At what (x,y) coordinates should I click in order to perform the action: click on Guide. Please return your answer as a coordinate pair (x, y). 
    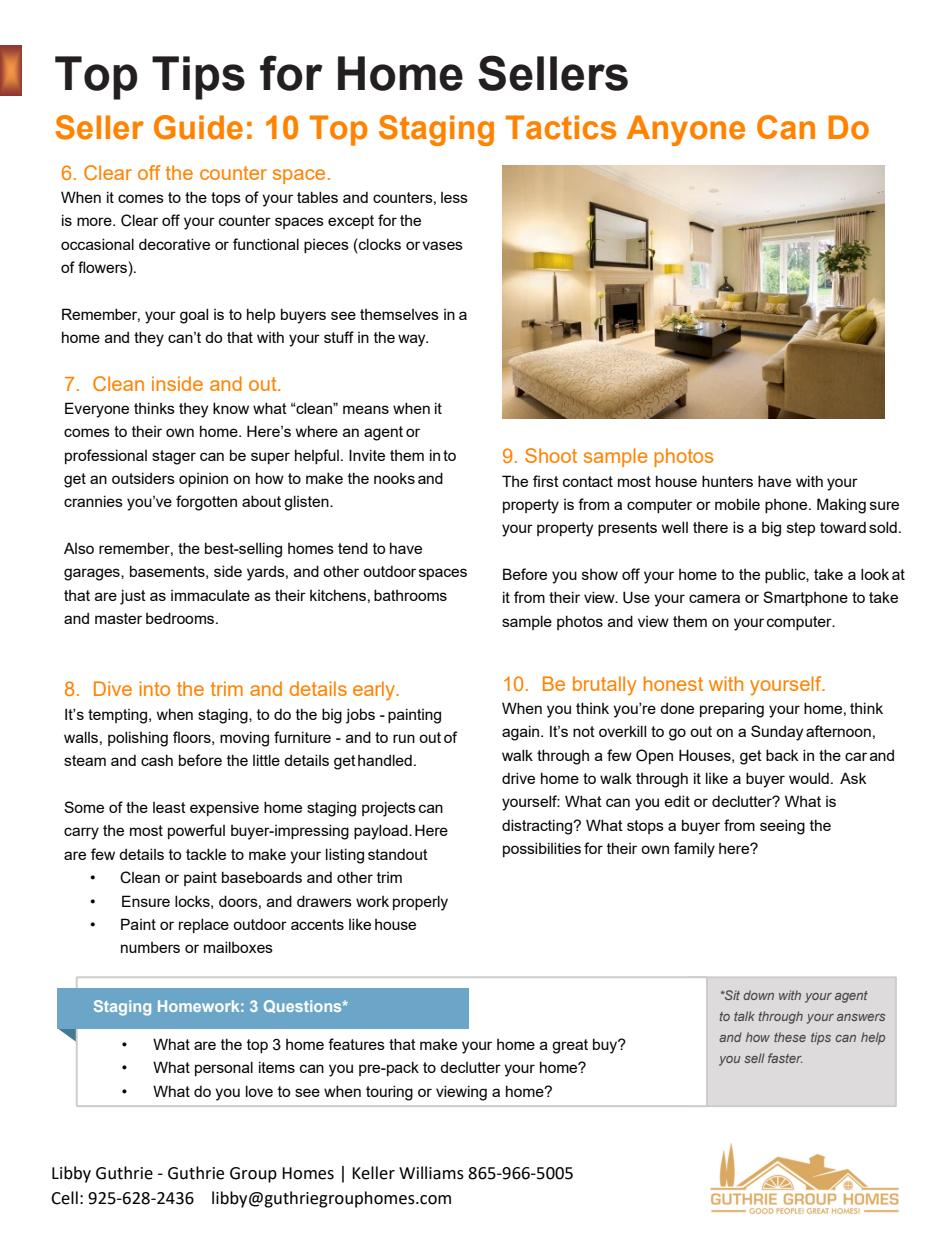
    Looking at the image, I should click on (198, 127).
